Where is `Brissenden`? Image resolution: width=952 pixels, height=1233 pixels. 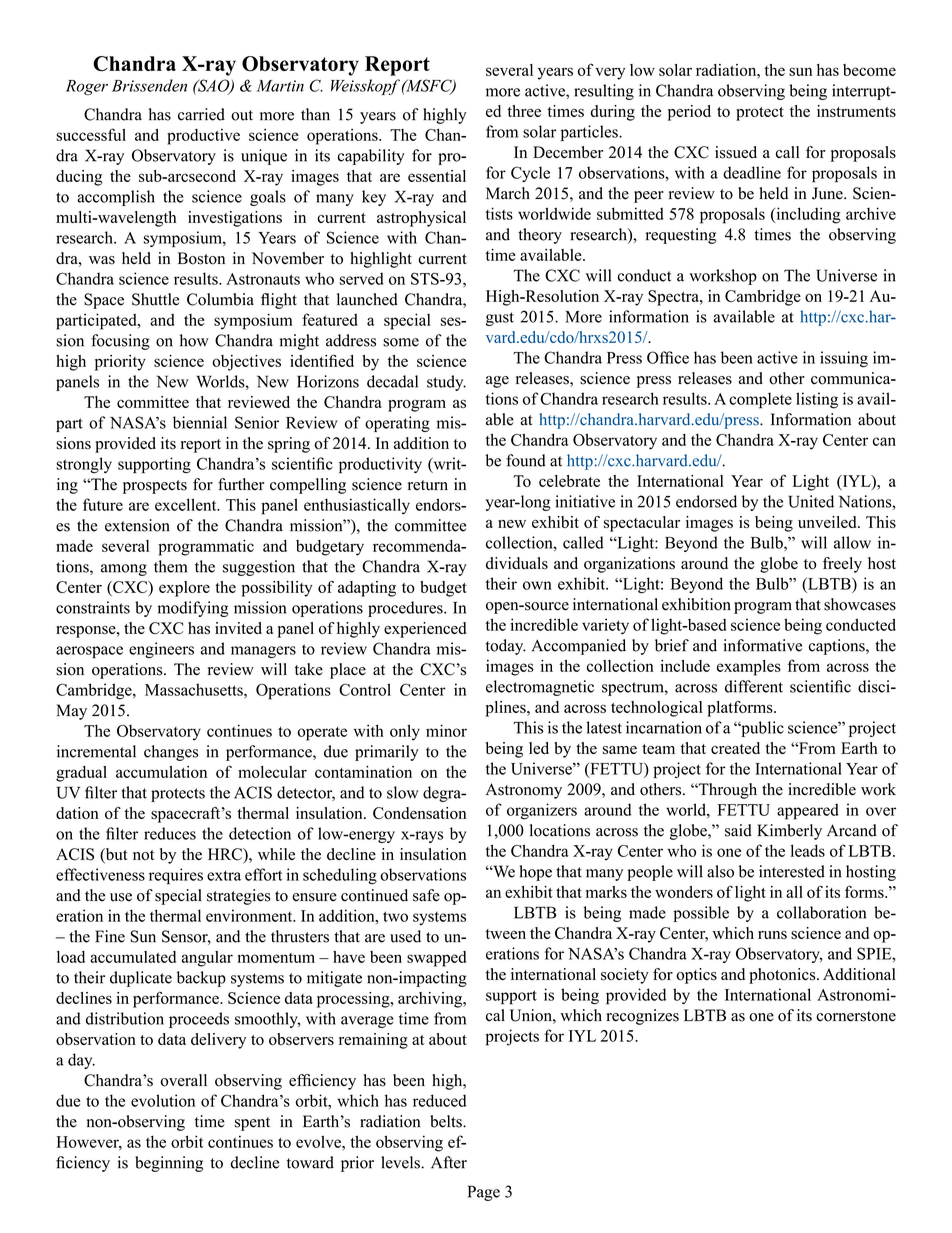 Brissenden is located at coordinates (149, 85).
